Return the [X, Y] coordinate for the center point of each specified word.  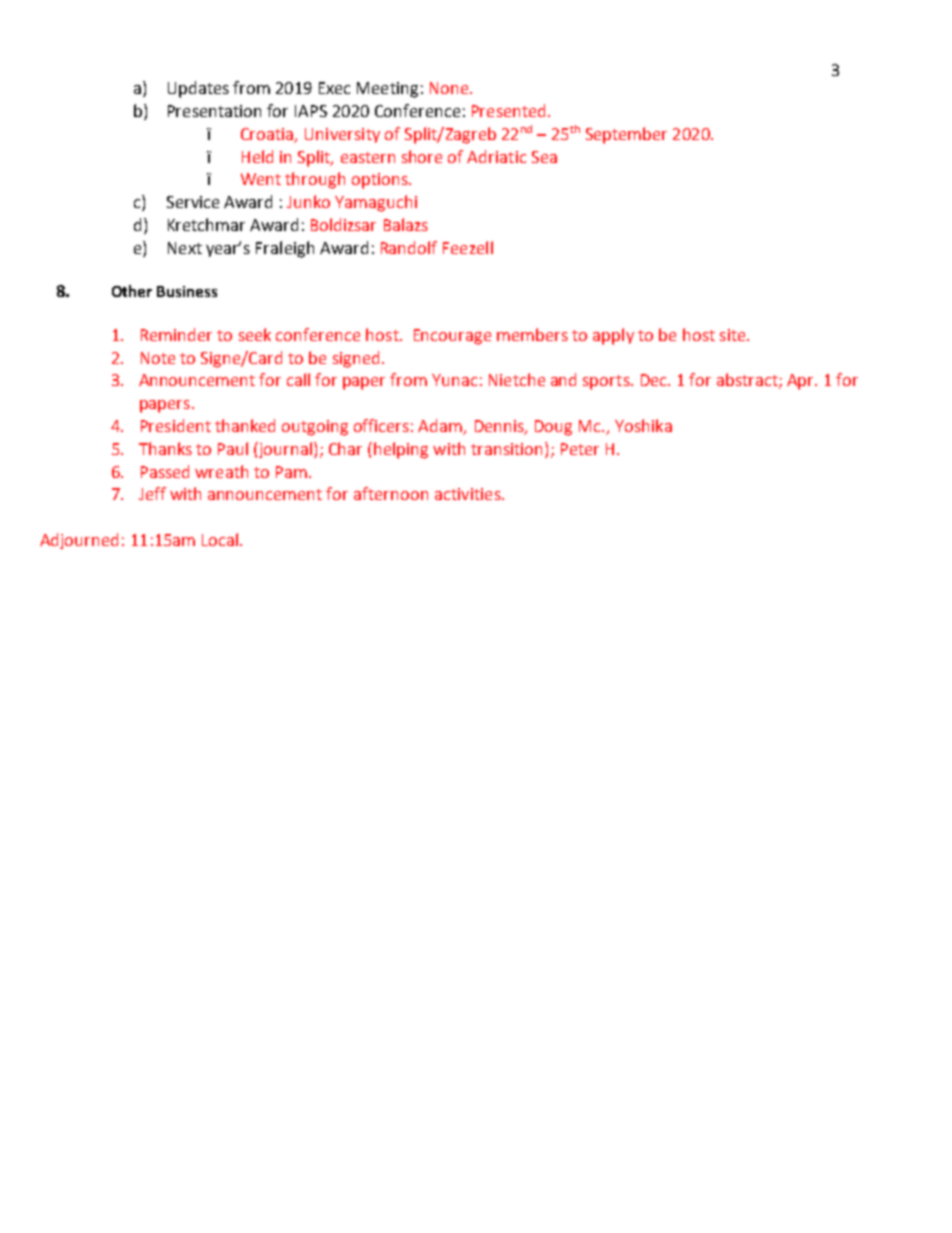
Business [187, 291]
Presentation [214, 111]
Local [220, 539]
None [450, 88]
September [626, 135]
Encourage [452, 337]
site [734, 335]
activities [469, 494]
